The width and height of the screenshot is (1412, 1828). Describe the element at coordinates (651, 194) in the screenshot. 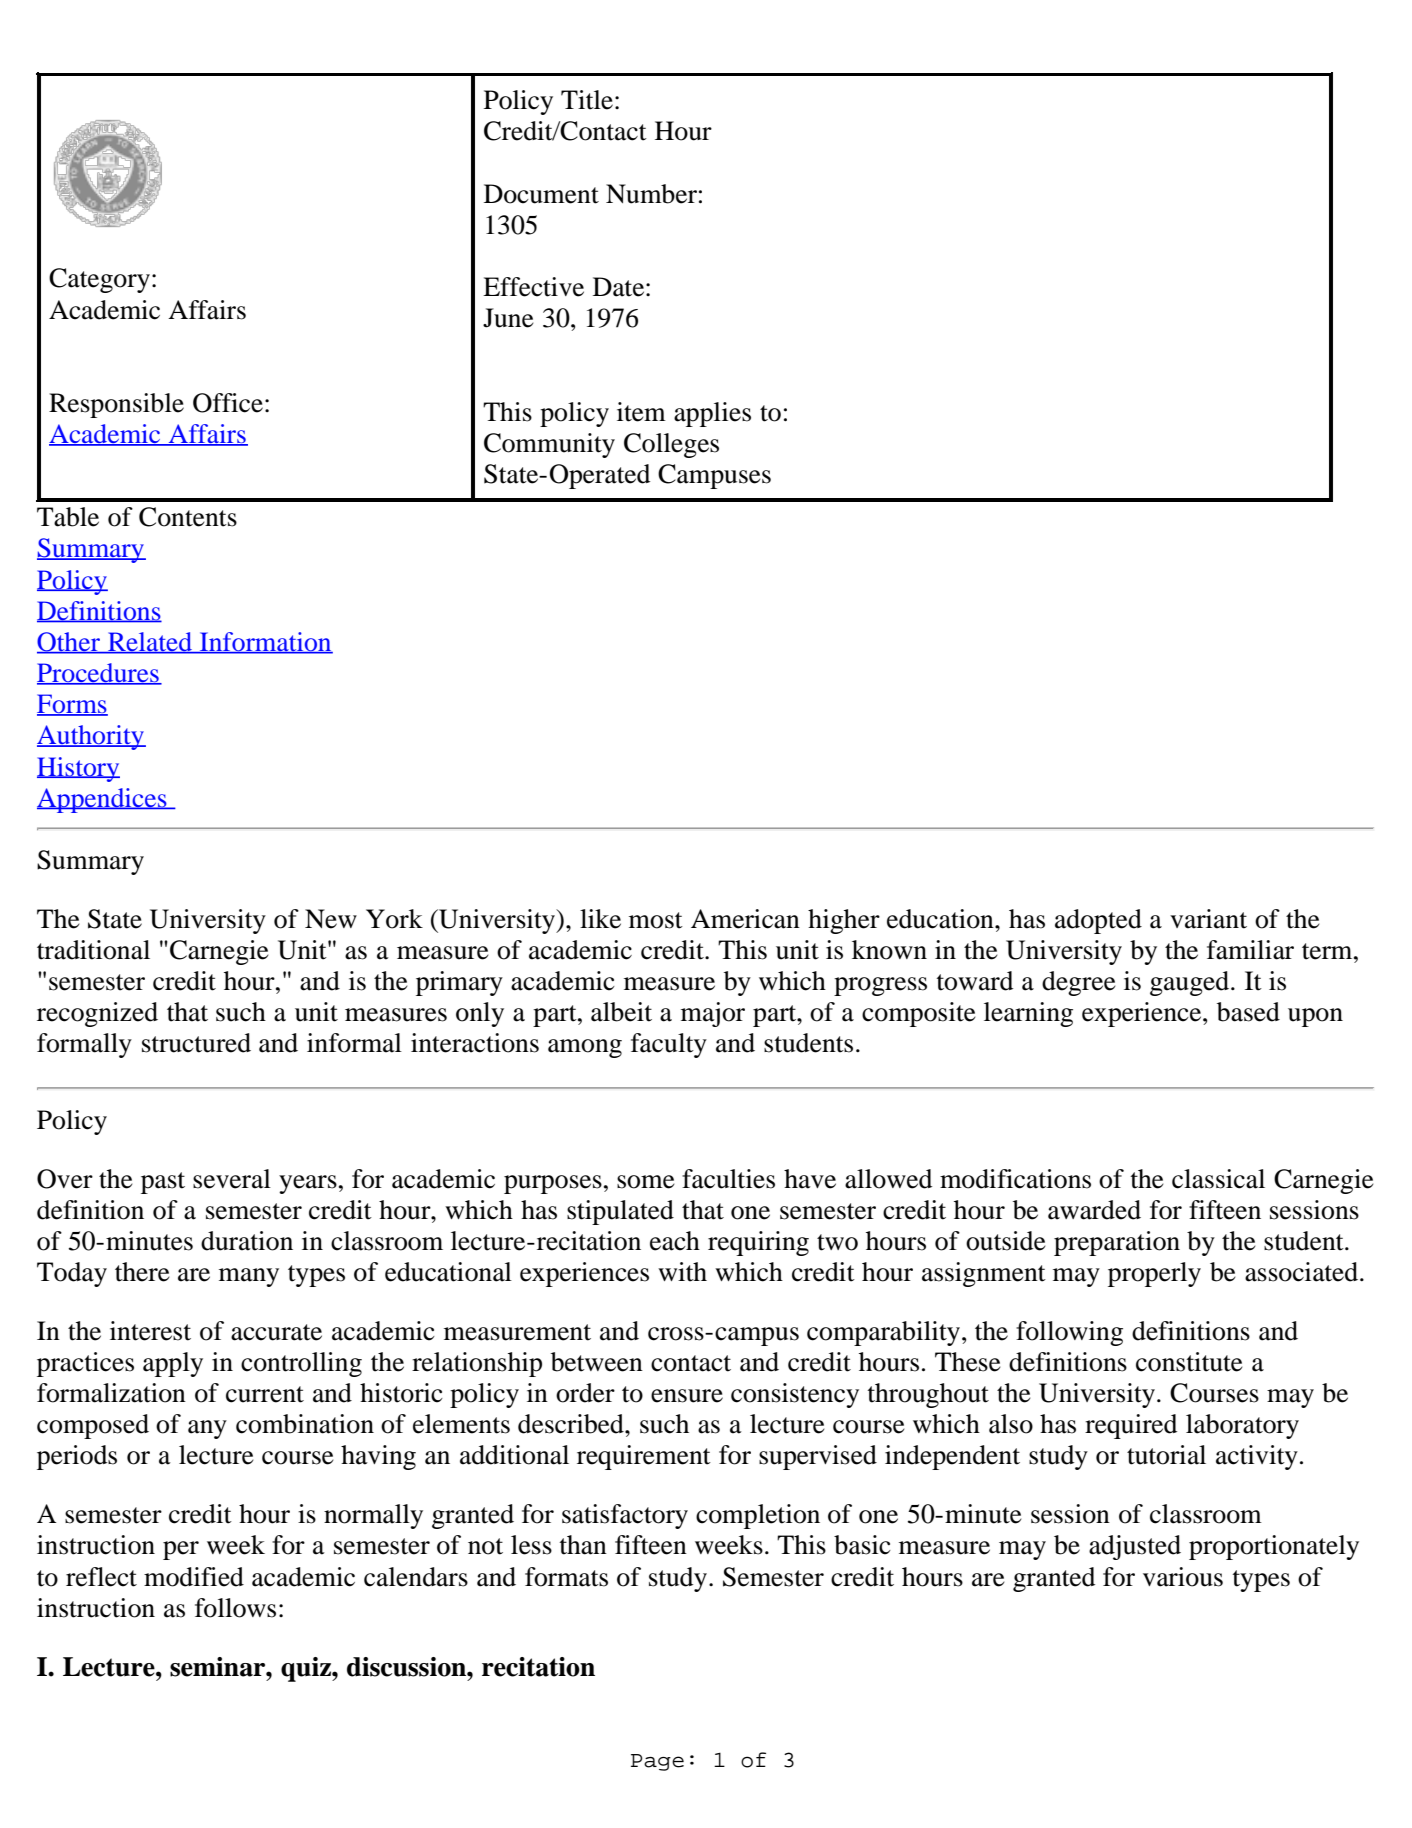

I see `Number` at that location.
